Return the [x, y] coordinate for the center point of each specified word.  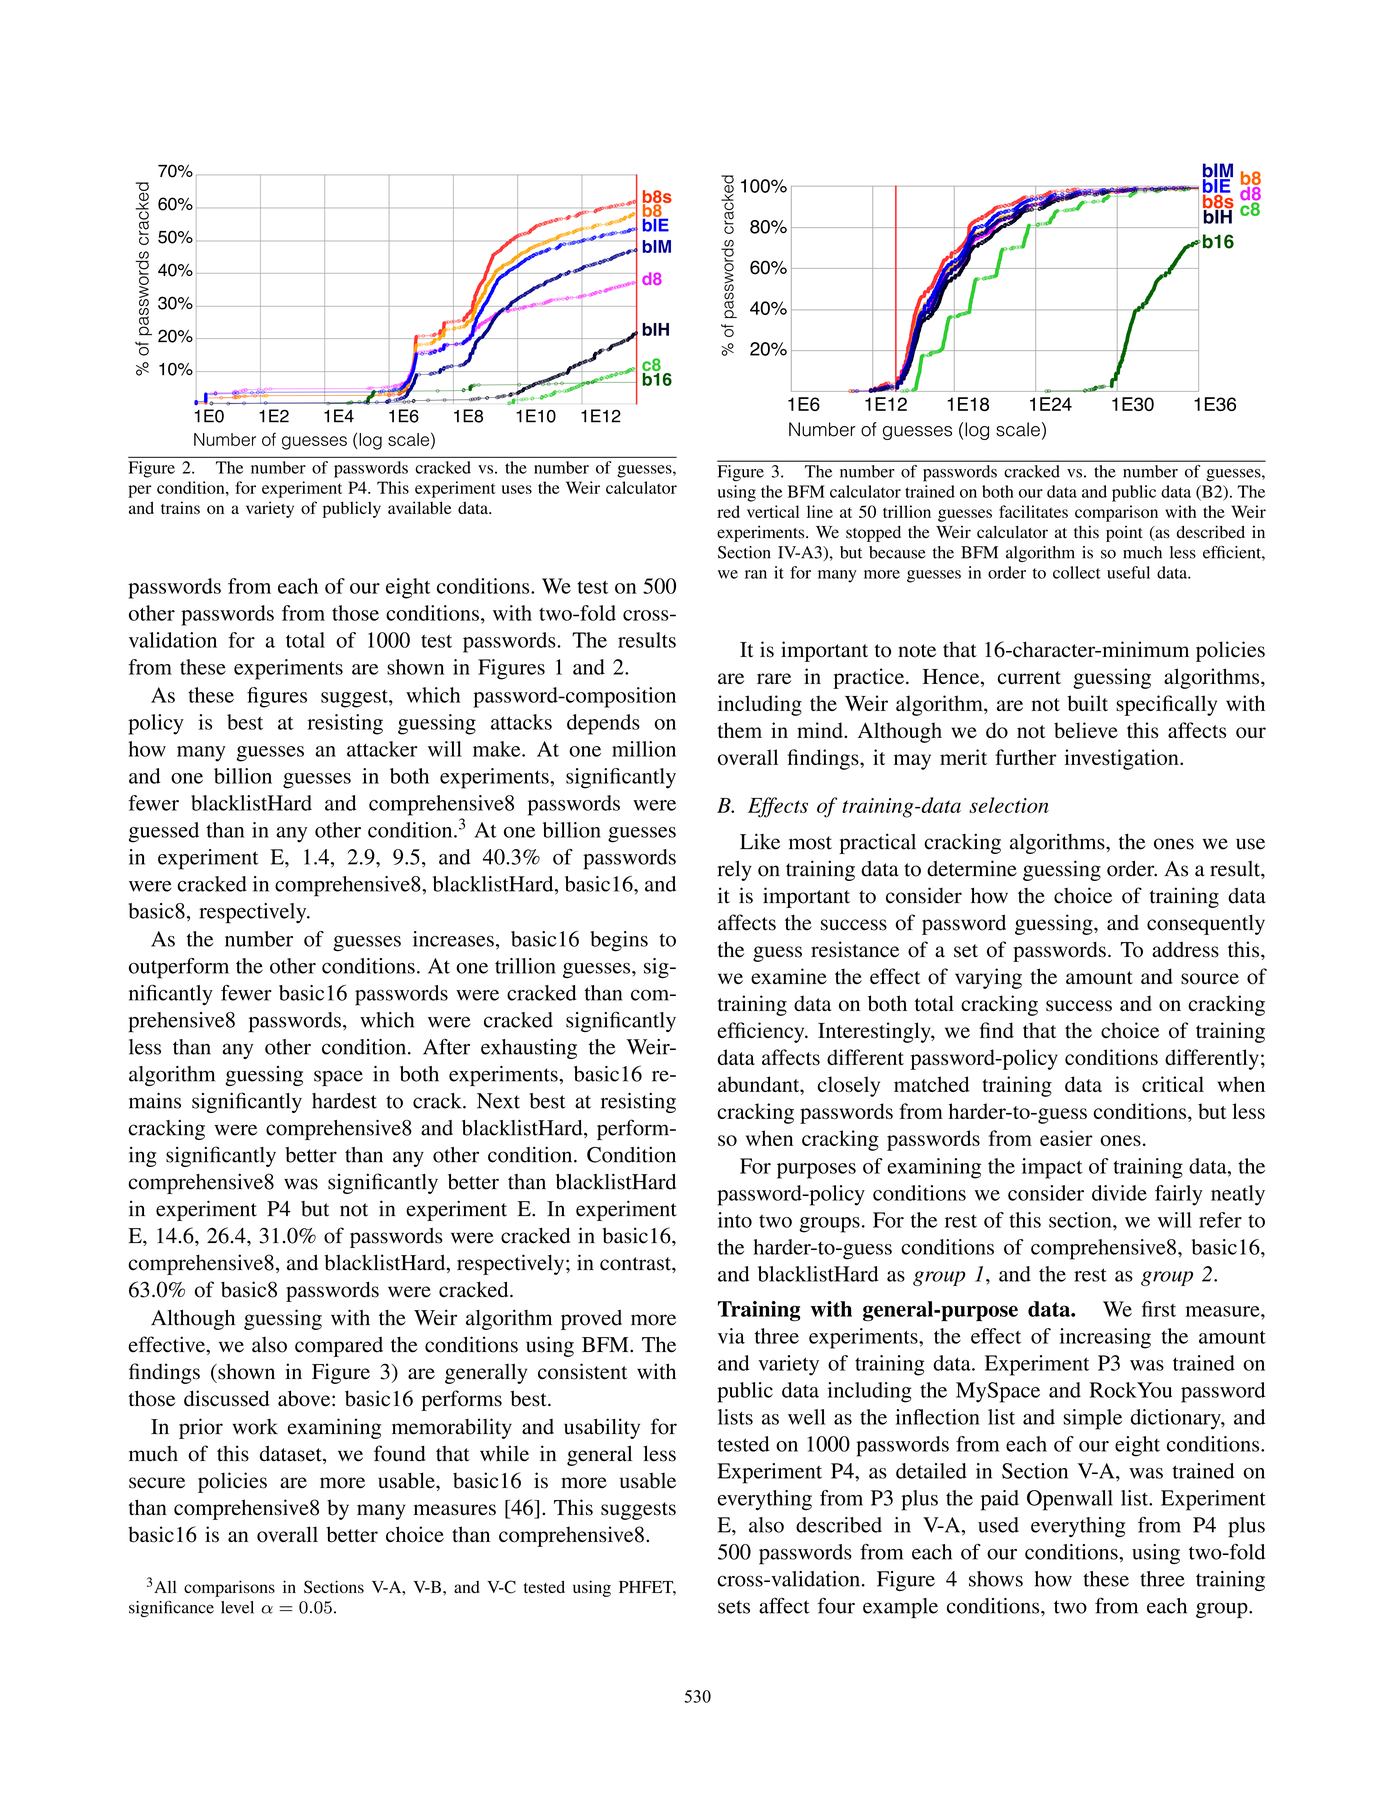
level [237, 1607]
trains [180, 507]
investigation [1123, 759]
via [731, 1336]
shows [996, 1579]
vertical [773, 511]
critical [1173, 1084]
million [644, 749]
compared [339, 1347]
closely [849, 1086]
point [1124, 534]
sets [734, 1607]
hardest [344, 1101]
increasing [1105, 1338]
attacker [382, 749]
